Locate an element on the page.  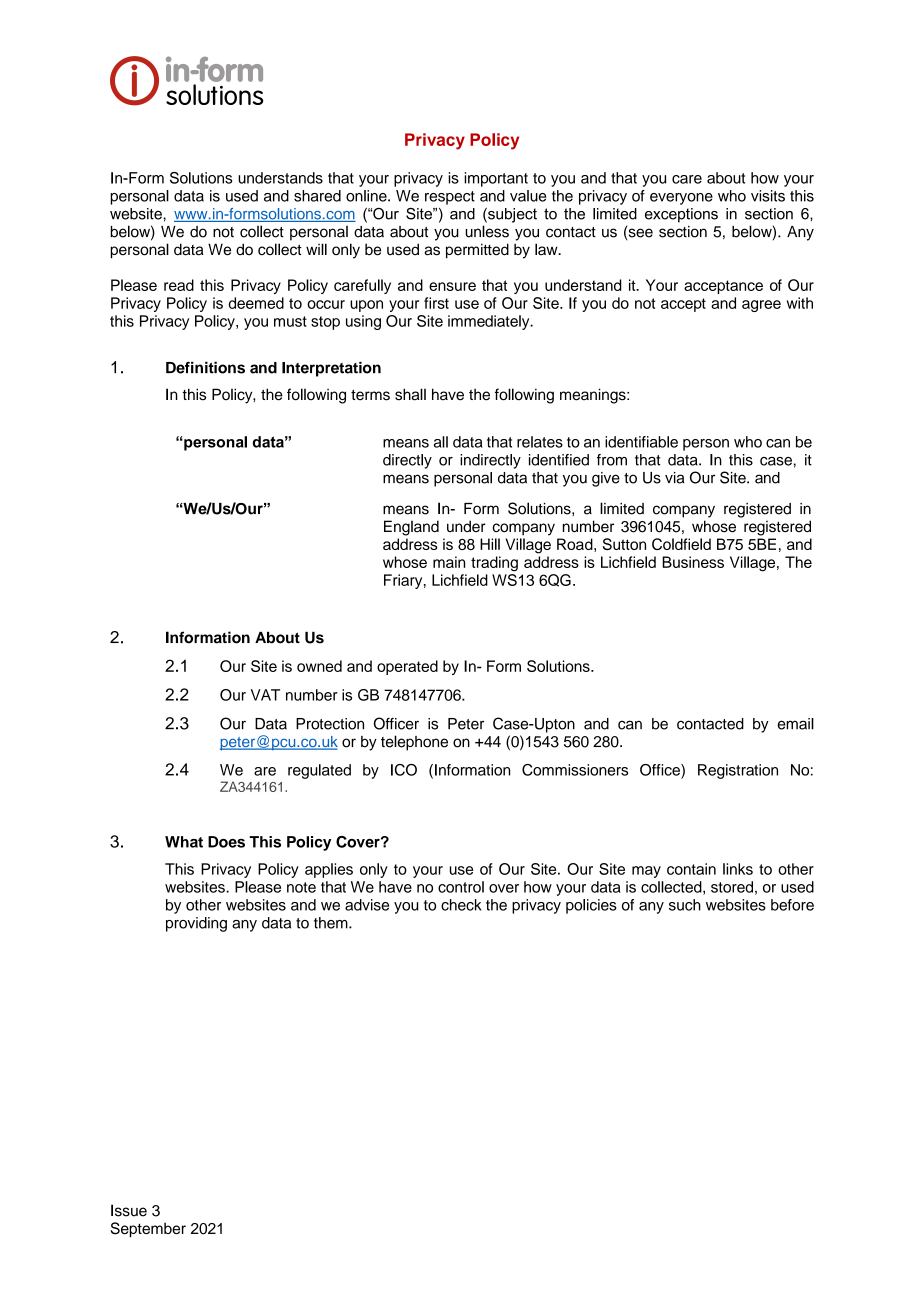
providing is located at coordinates (196, 924).
